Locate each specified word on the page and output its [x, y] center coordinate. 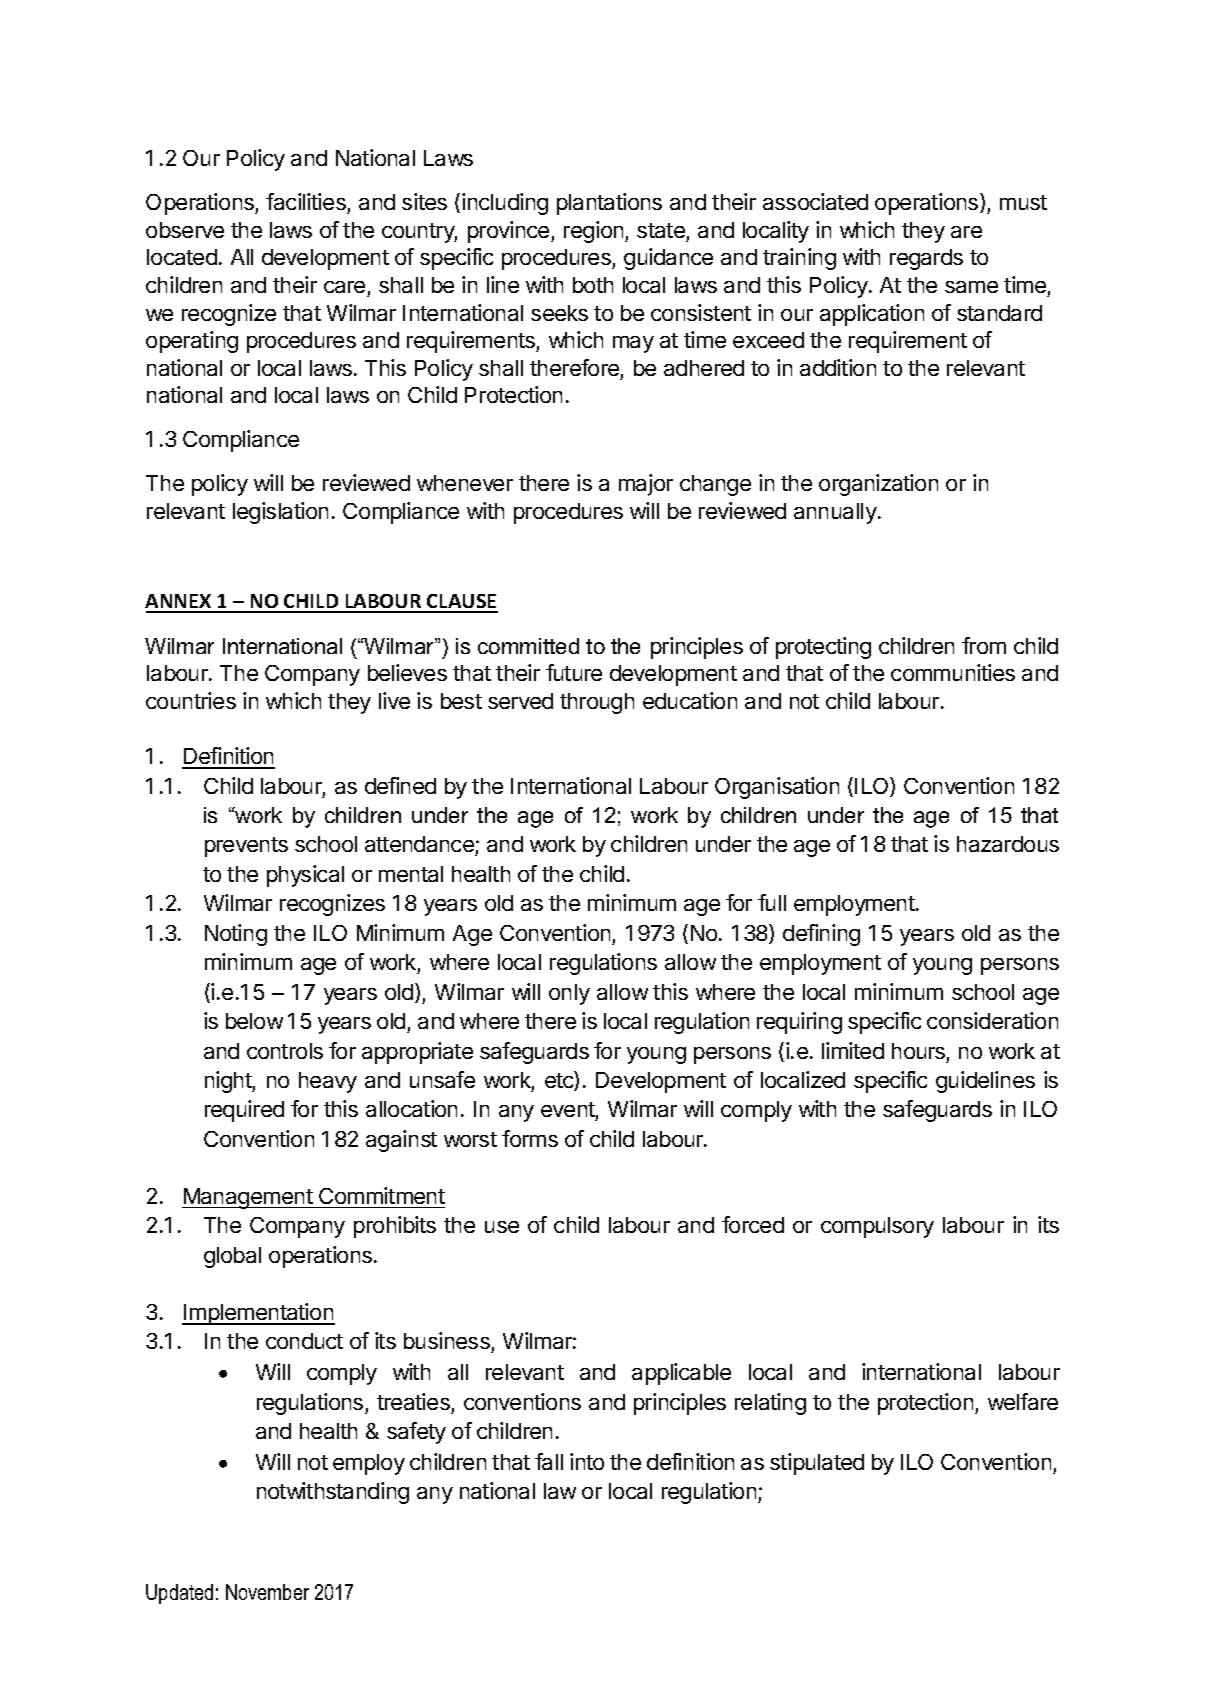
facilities [306, 201]
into [587, 1461]
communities [953, 672]
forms [530, 1138]
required [244, 1111]
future [574, 672]
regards [926, 259]
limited [853, 1050]
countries [191, 700]
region [595, 232]
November [267, 1592]
